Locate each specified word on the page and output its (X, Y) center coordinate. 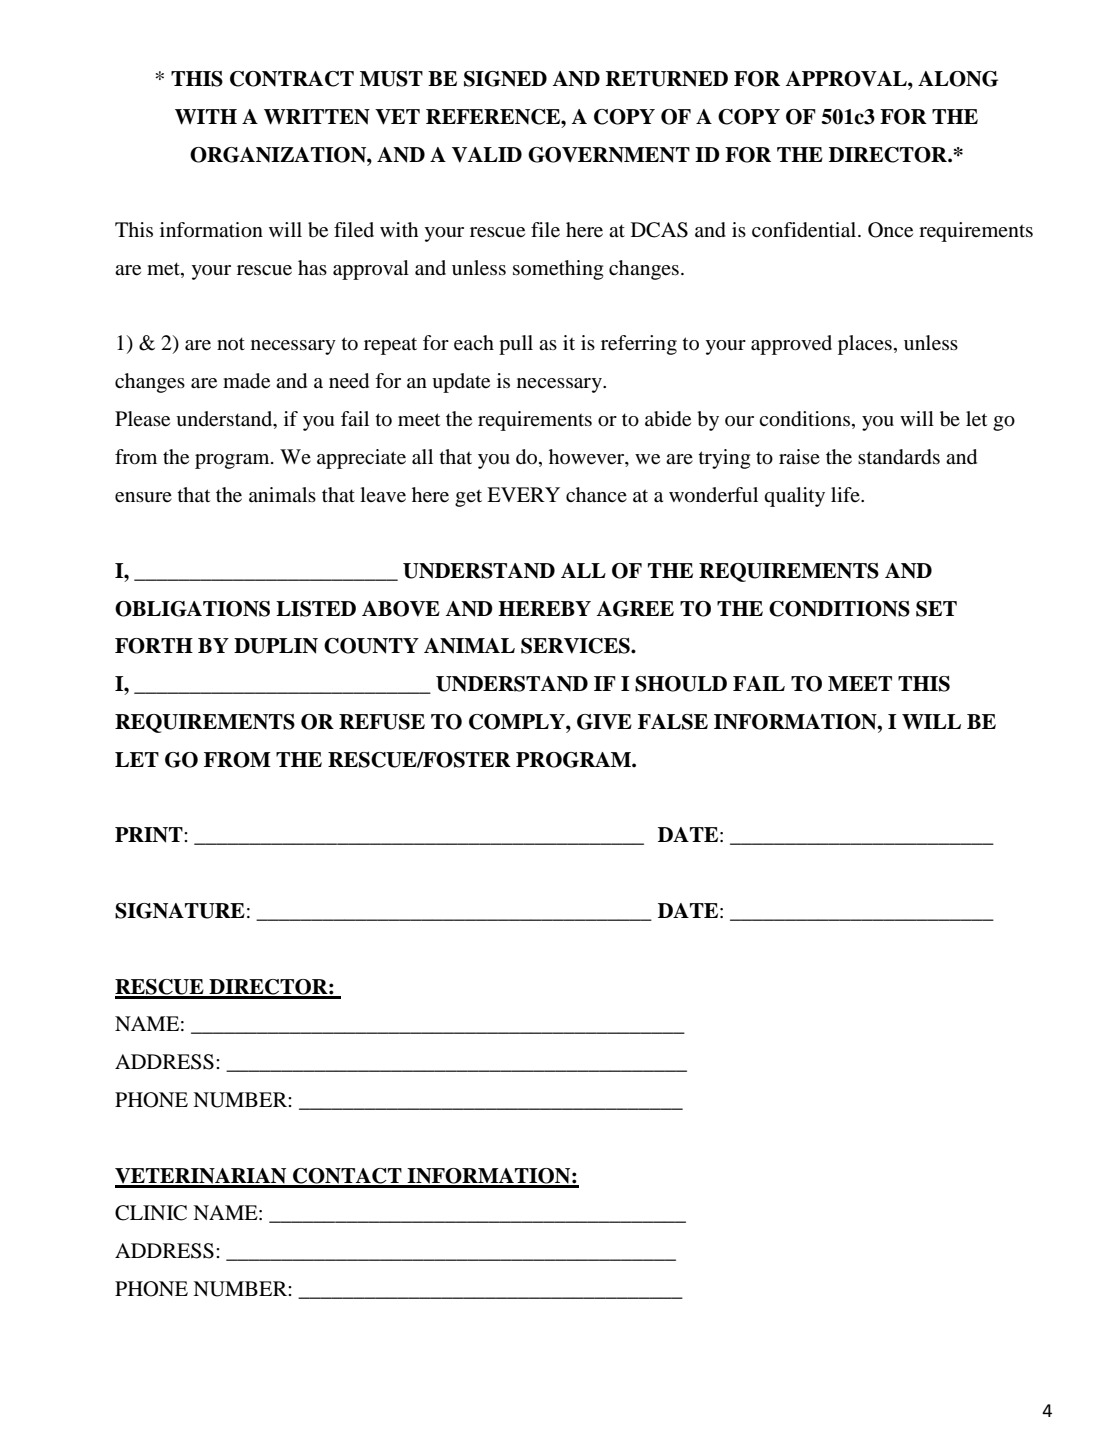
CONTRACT (292, 79)
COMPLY (518, 722)
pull (516, 345)
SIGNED (505, 79)
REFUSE (382, 722)
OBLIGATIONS (192, 609)
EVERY (523, 494)
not (231, 343)
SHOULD (681, 684)
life (846, 494)
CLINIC (151, 1213)
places (865, 345)
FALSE (673, 722)
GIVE (604, 722)
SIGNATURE (180, 911)
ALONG (958, 79)
